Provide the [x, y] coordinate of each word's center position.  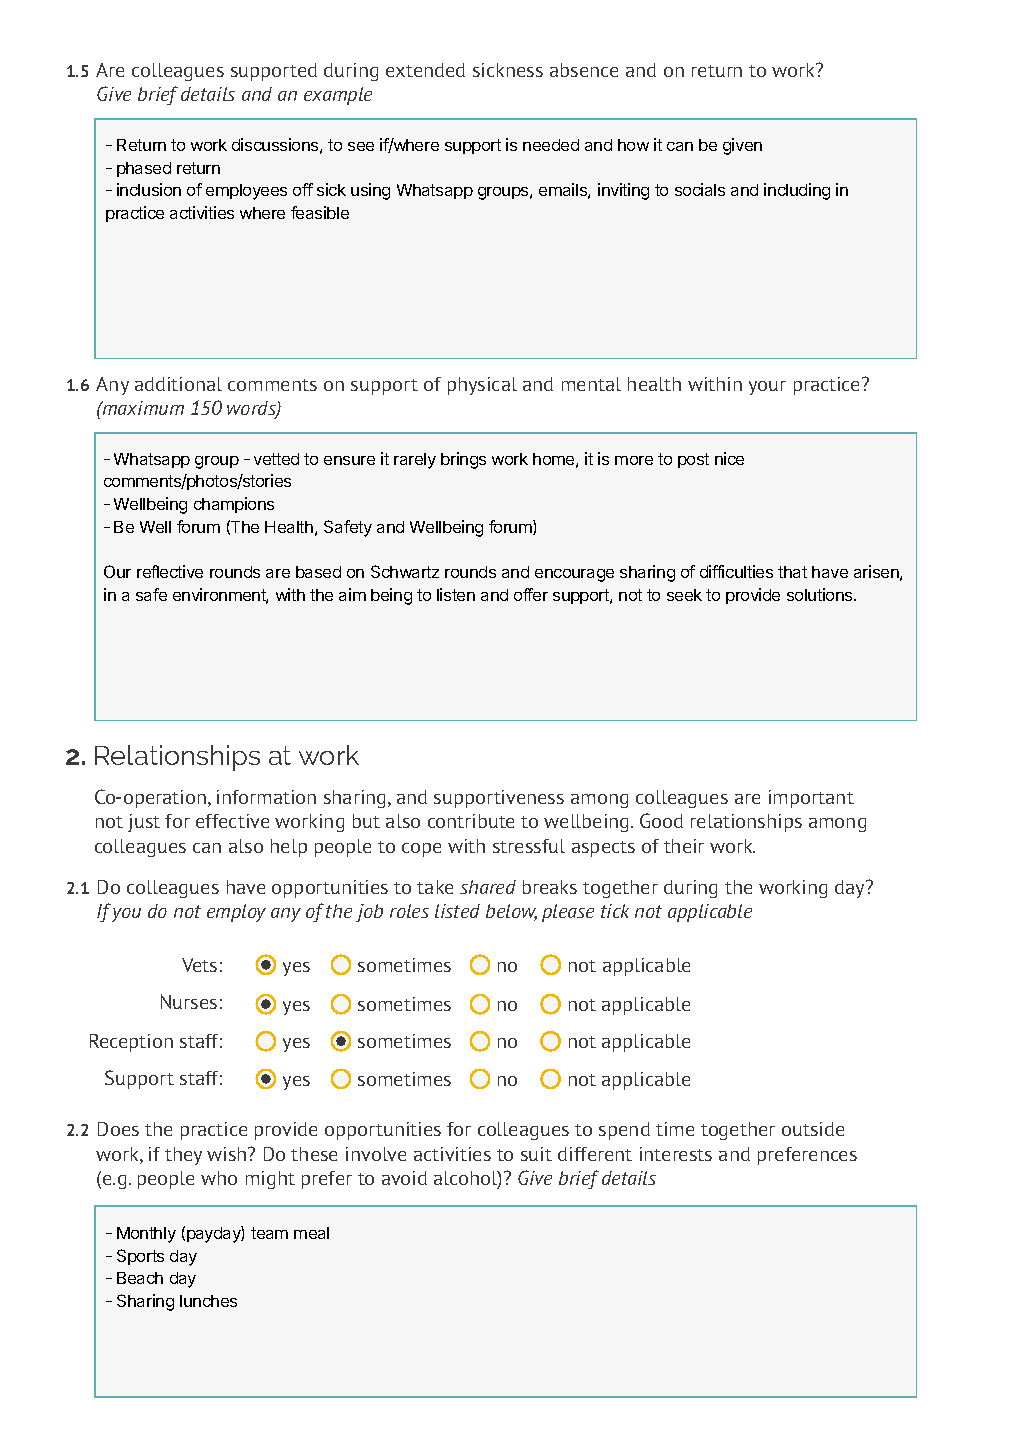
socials [700, 189]
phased [144, 169]
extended [425, 70]
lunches [208, 1301]
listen [456, 594]
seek [684, 595]
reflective [170, 571]
